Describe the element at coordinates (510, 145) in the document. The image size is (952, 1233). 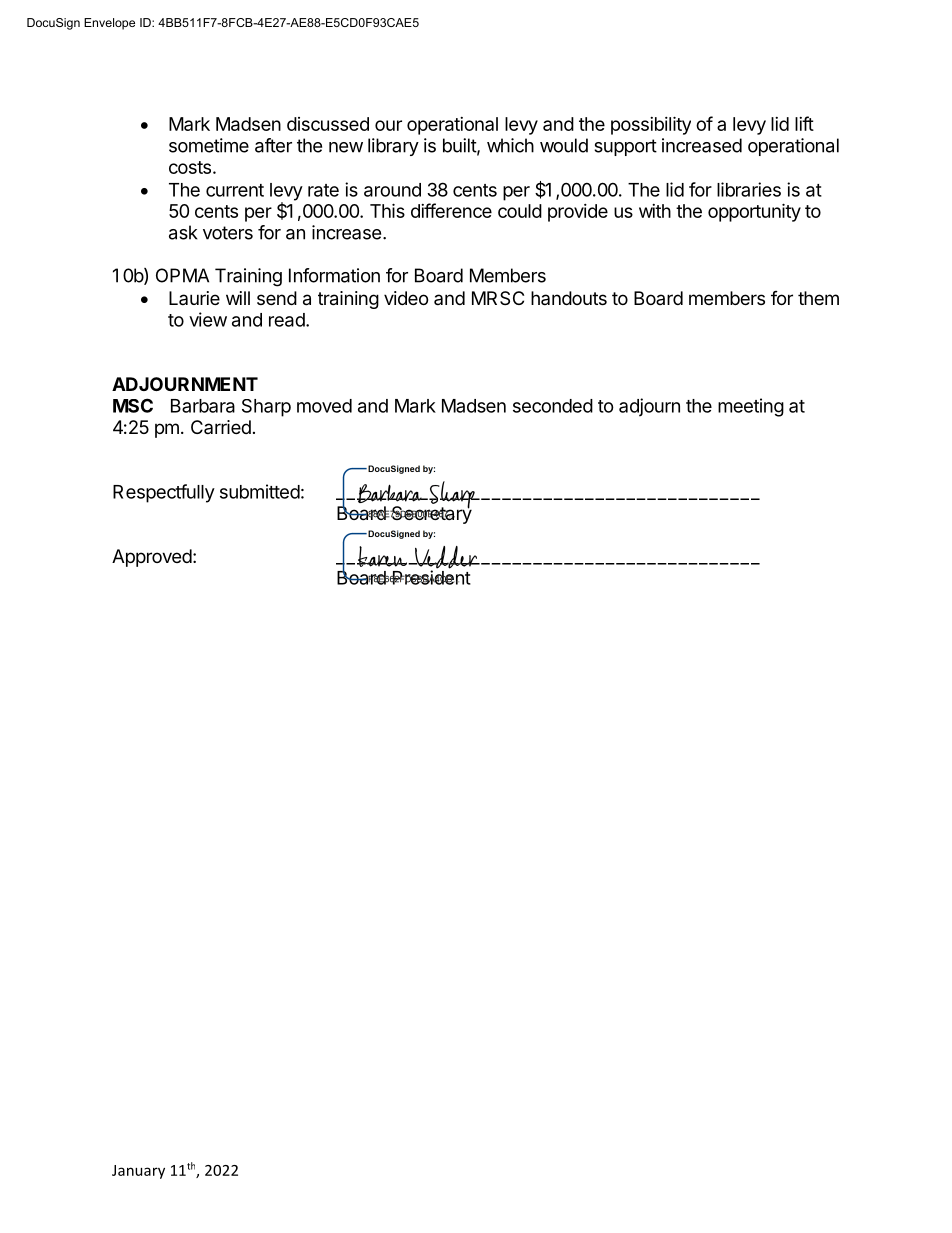
I see `which` at that location.
